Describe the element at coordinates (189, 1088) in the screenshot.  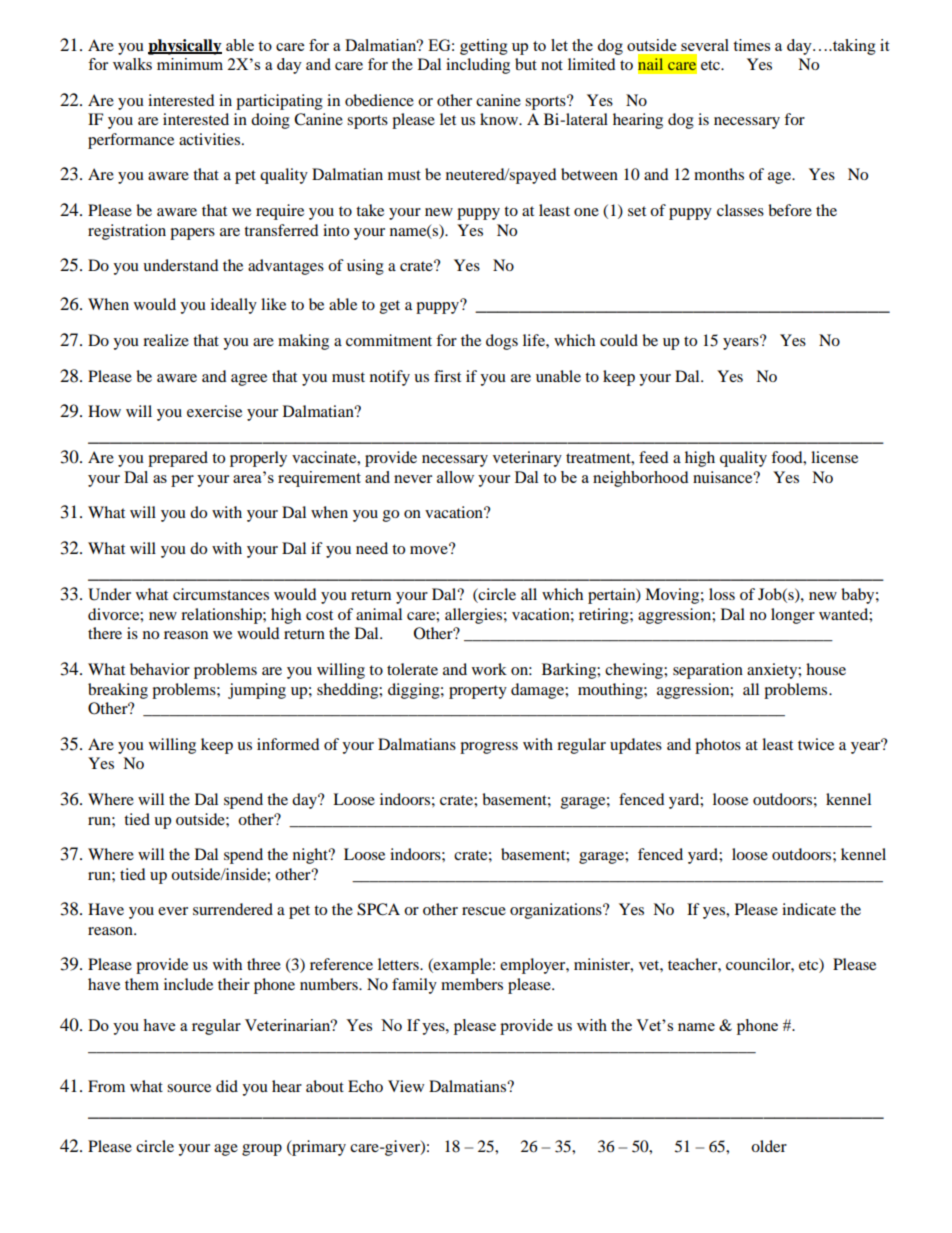
I see `source` at that location.
